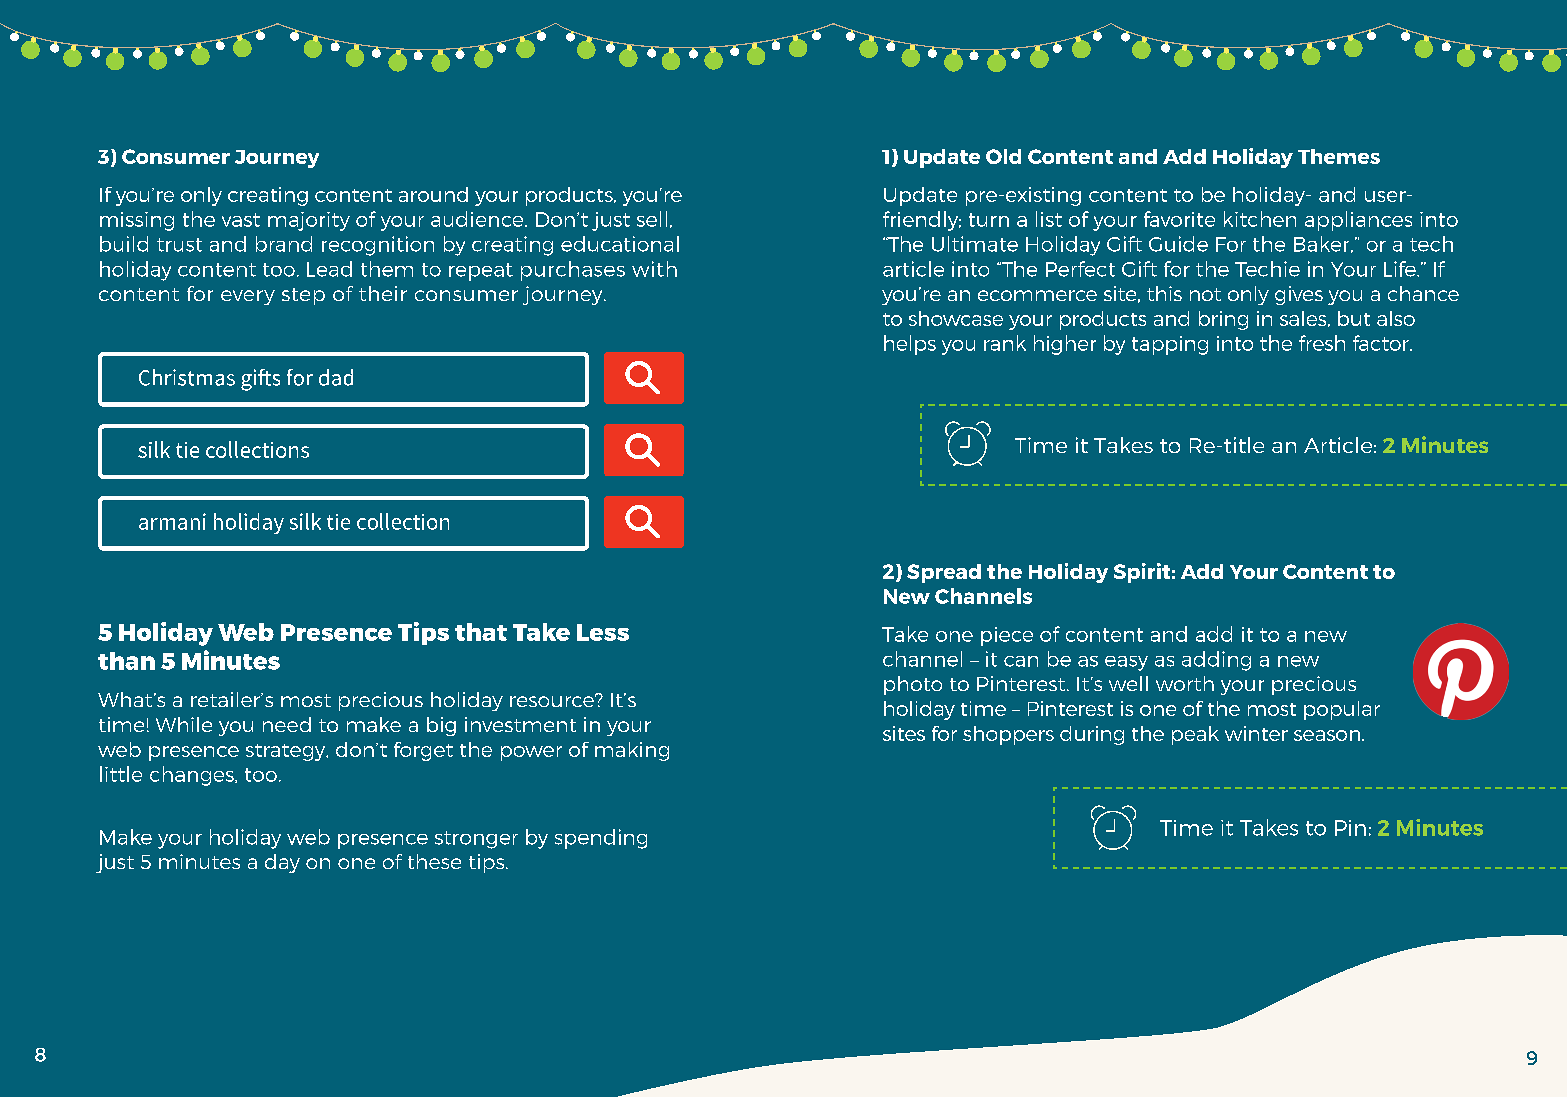 The width and height of the image is (1567, 1097). What do you see at coordinates (913, 685) in the image?
I see `photo` at bounding box center [913, 685].
